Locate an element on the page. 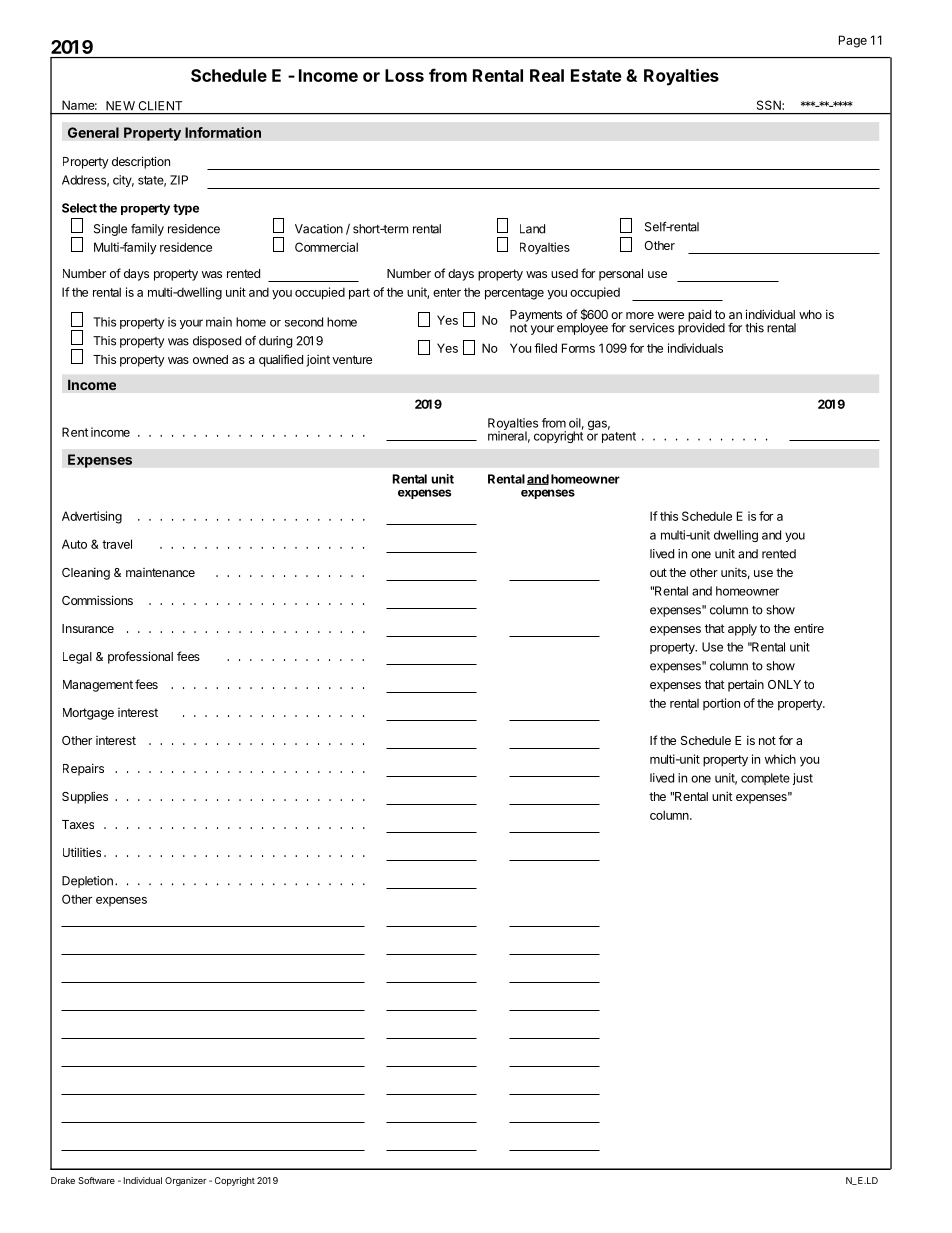 This page has width=952, height=1233. portion is located at coordinates (721, 704).
